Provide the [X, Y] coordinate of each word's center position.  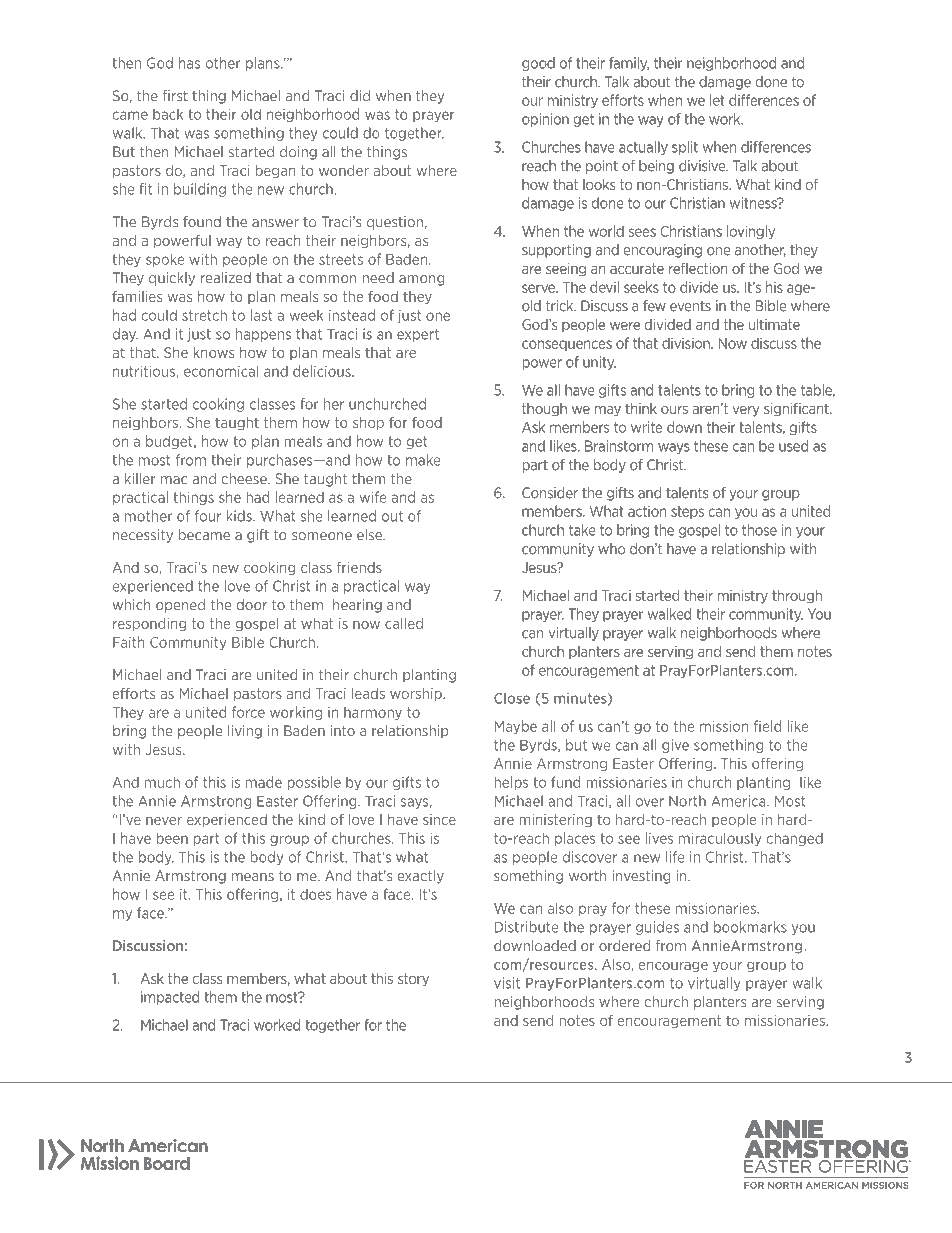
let [717, 100]
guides [657, 928]
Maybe [516, 727]
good [538, 64]
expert [418, 335]
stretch [204, 315]
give [675, 746]
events [690, 306]
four [208, 516]
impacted [170, 998]
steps [687, 512]
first [175, 96]
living [245, 732]
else [370, 535]
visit [507, 983]
